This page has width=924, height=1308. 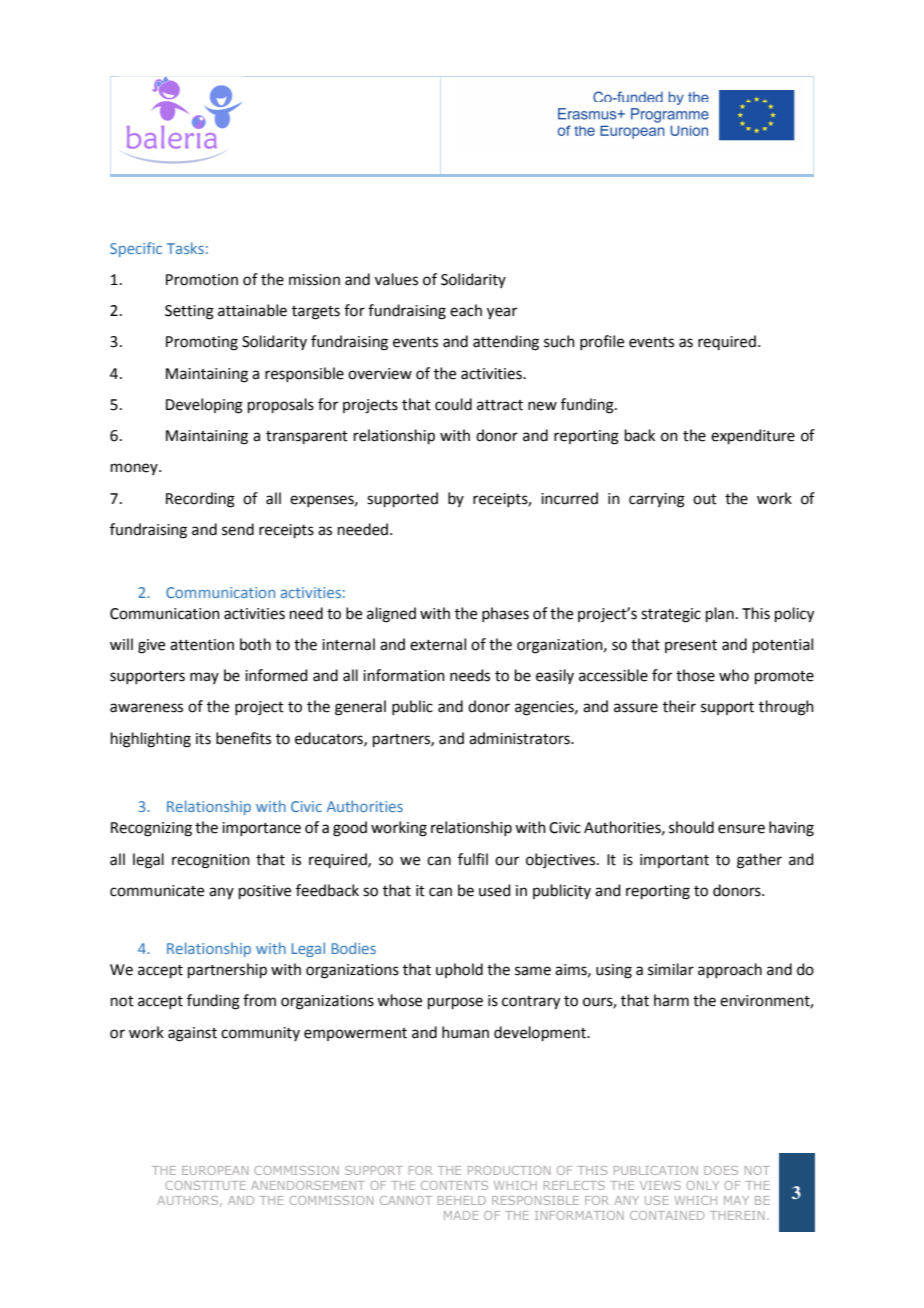 What do you see at coordinates (679, 706) in the page?
I see `their` at bounding box center [679, 706].
